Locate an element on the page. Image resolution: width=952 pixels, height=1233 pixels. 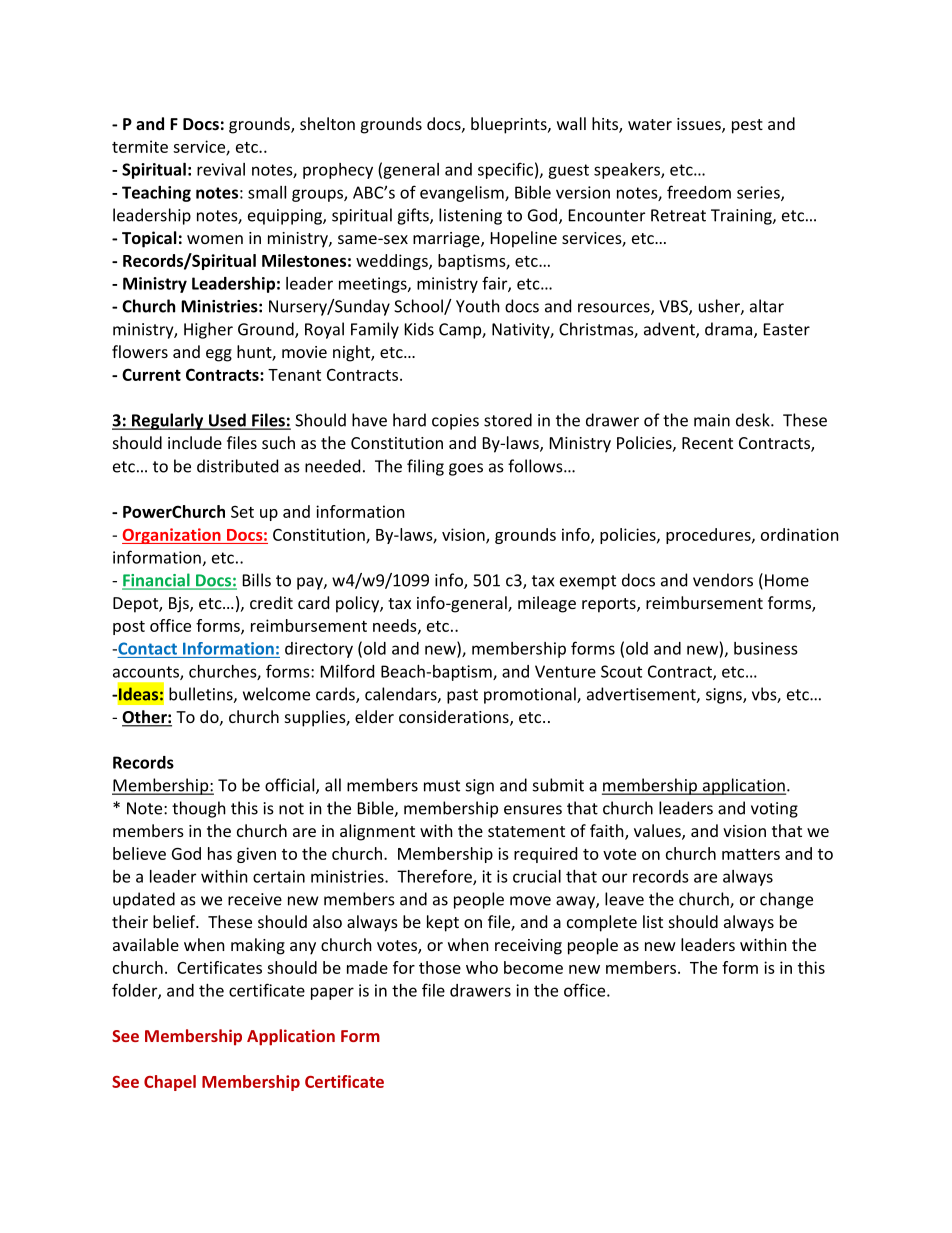
past is located at coordinates (462, 696).
